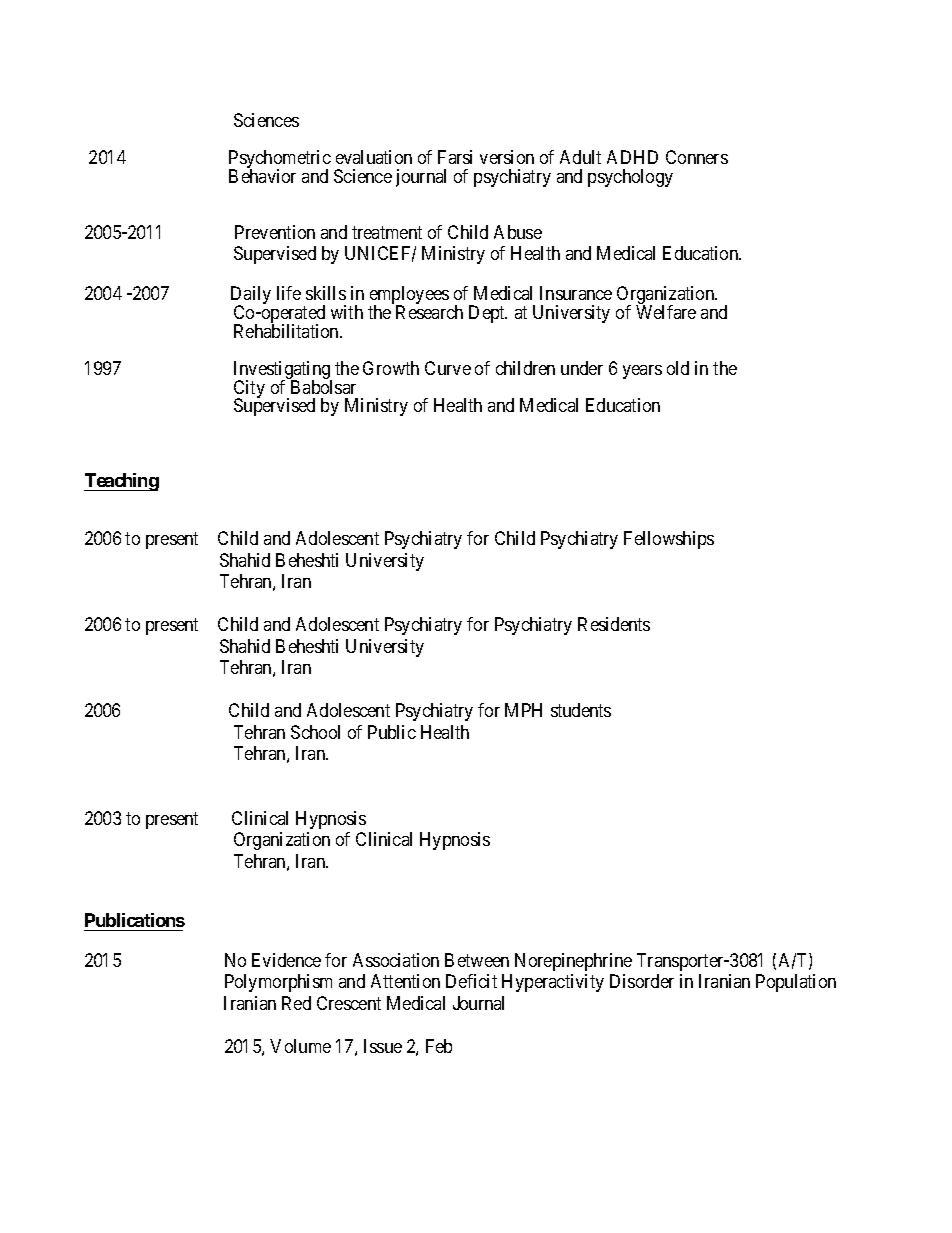 The width and height of the image is (952, 1233). Describe the element at coordinates (697, 157) in the image. I see `Conners` at that location.
